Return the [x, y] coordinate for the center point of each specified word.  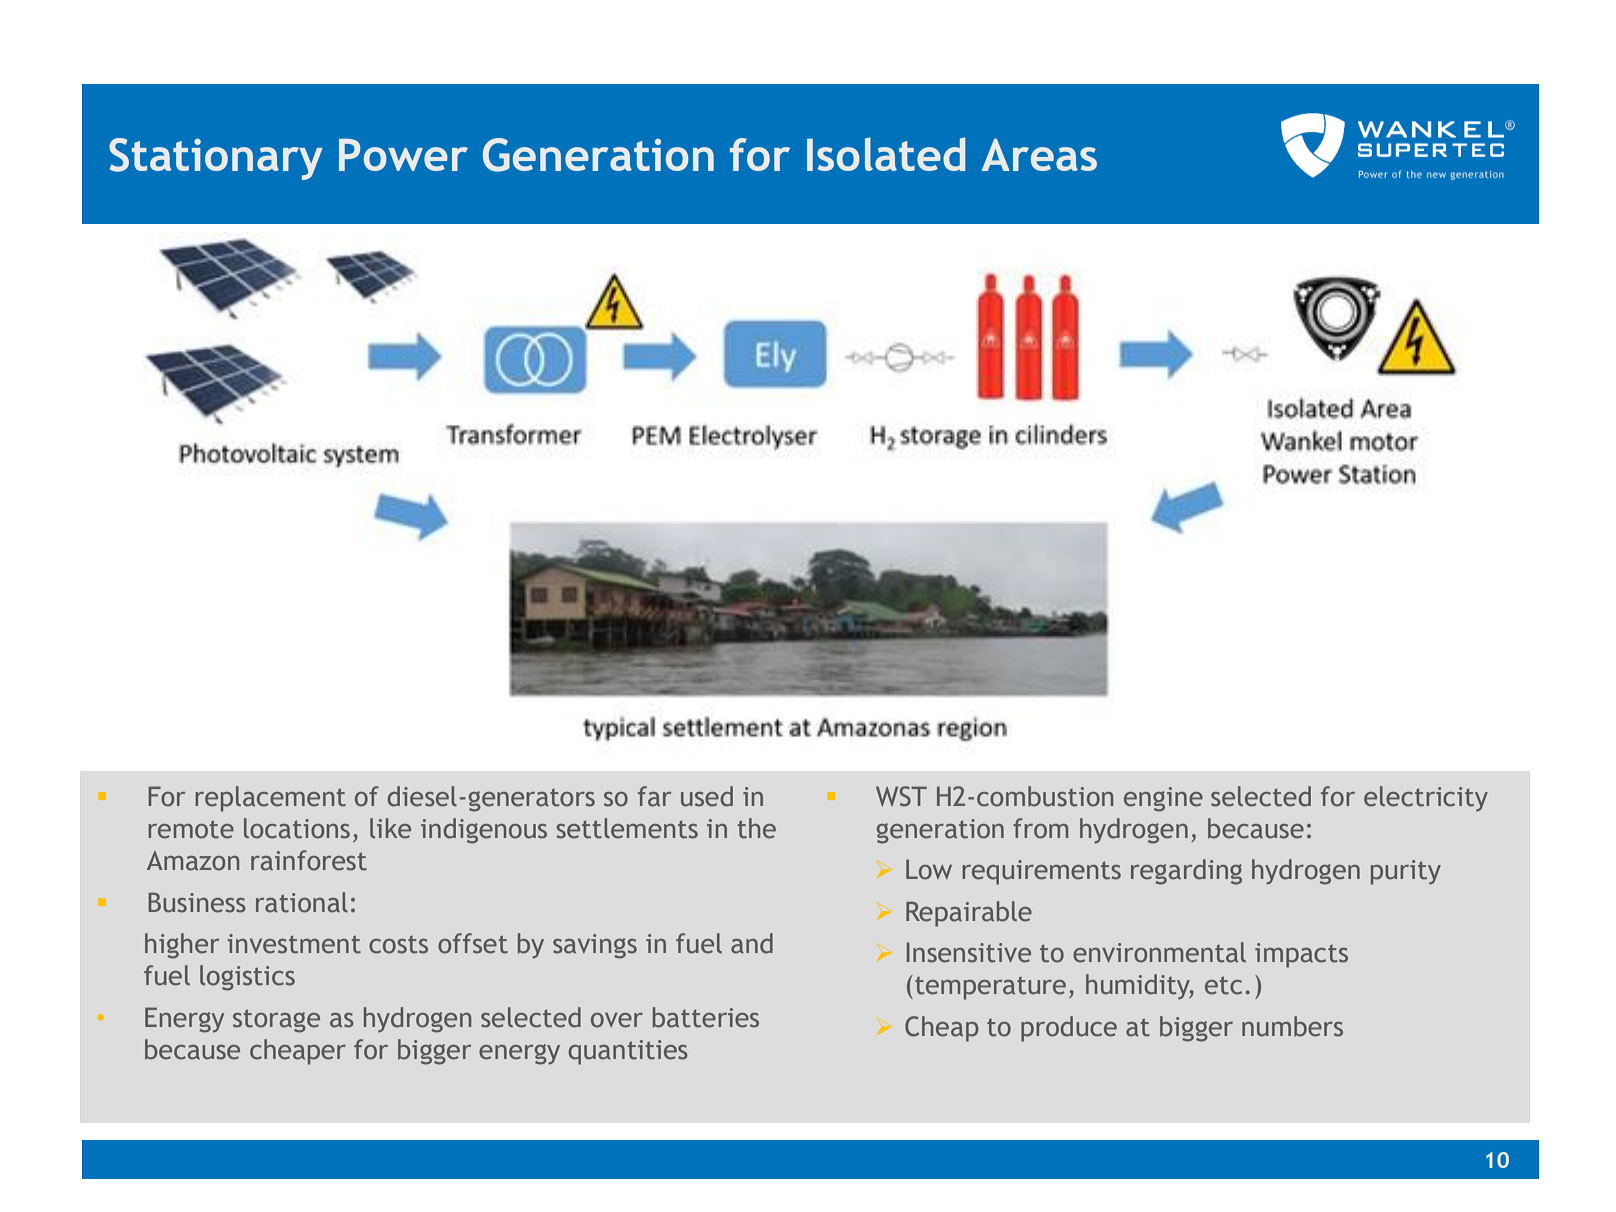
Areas [1039, 155]
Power [403, 155]
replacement [270, 799]
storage [276, 1021]
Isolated [886, 154]
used [707, 796]
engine [1163, 799]
